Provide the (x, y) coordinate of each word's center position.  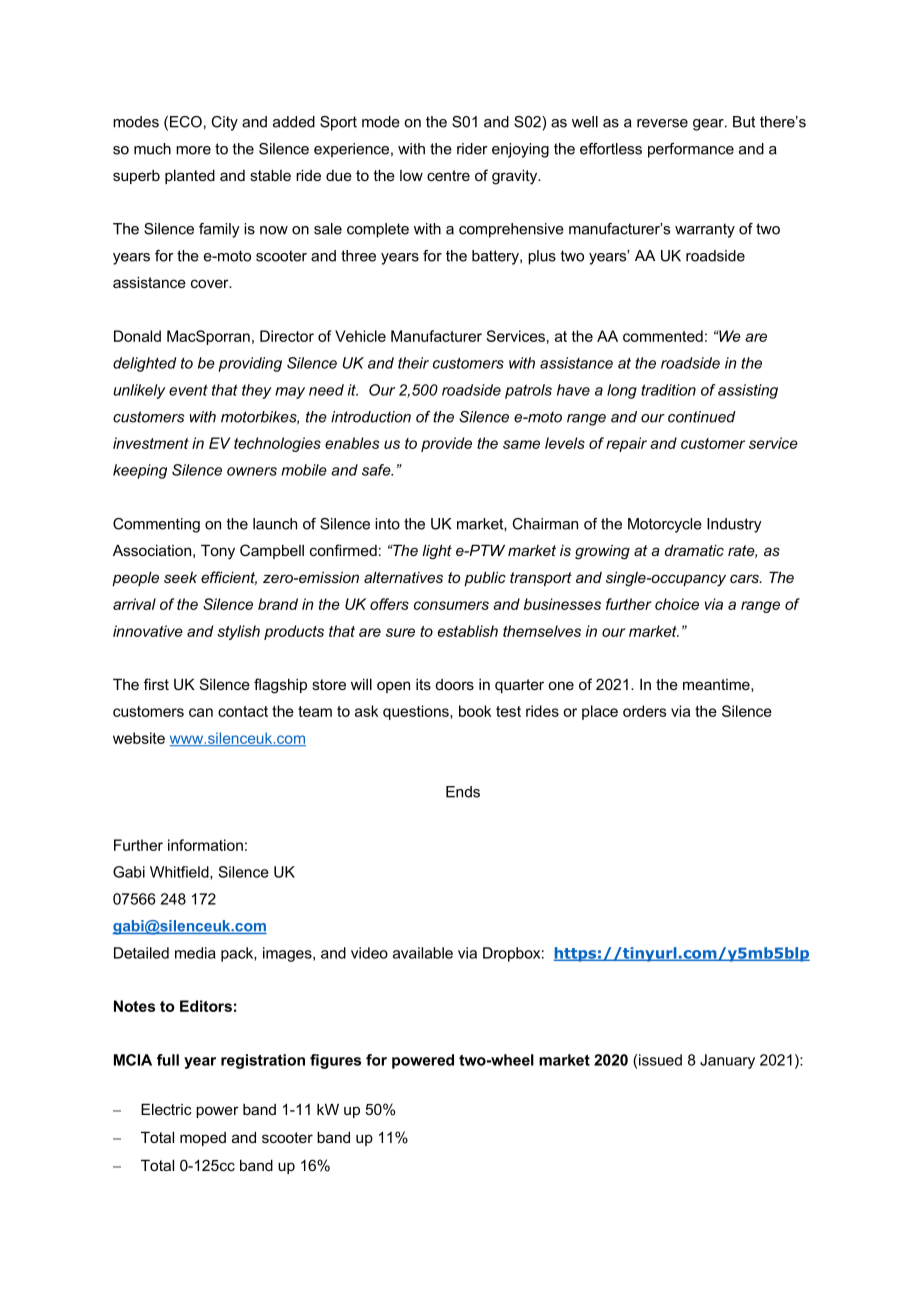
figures (335, 1061)
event (188, 390)
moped (203, 1139)
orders (644, 711)
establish (468, 631)
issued (660, 1060)
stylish (238, 632)
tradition (668, 390)
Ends (463, 792)
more (193, 150)
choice (677, 604)
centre (448, 175)
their (413, 363)
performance (691, 150)
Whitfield (180, 873)
